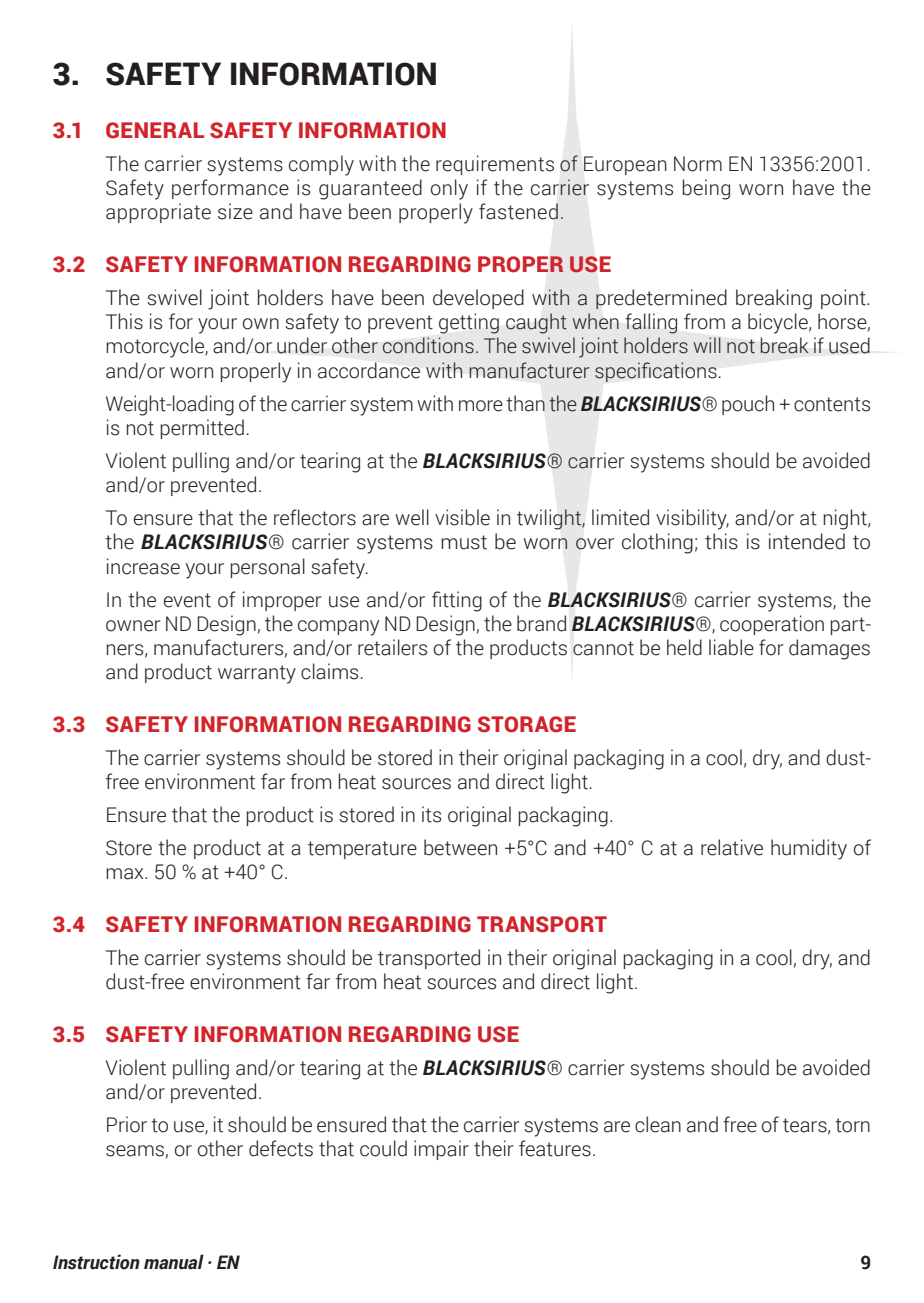 The image size is (924, 1303). I want to click on visible, so click(462, 517).
